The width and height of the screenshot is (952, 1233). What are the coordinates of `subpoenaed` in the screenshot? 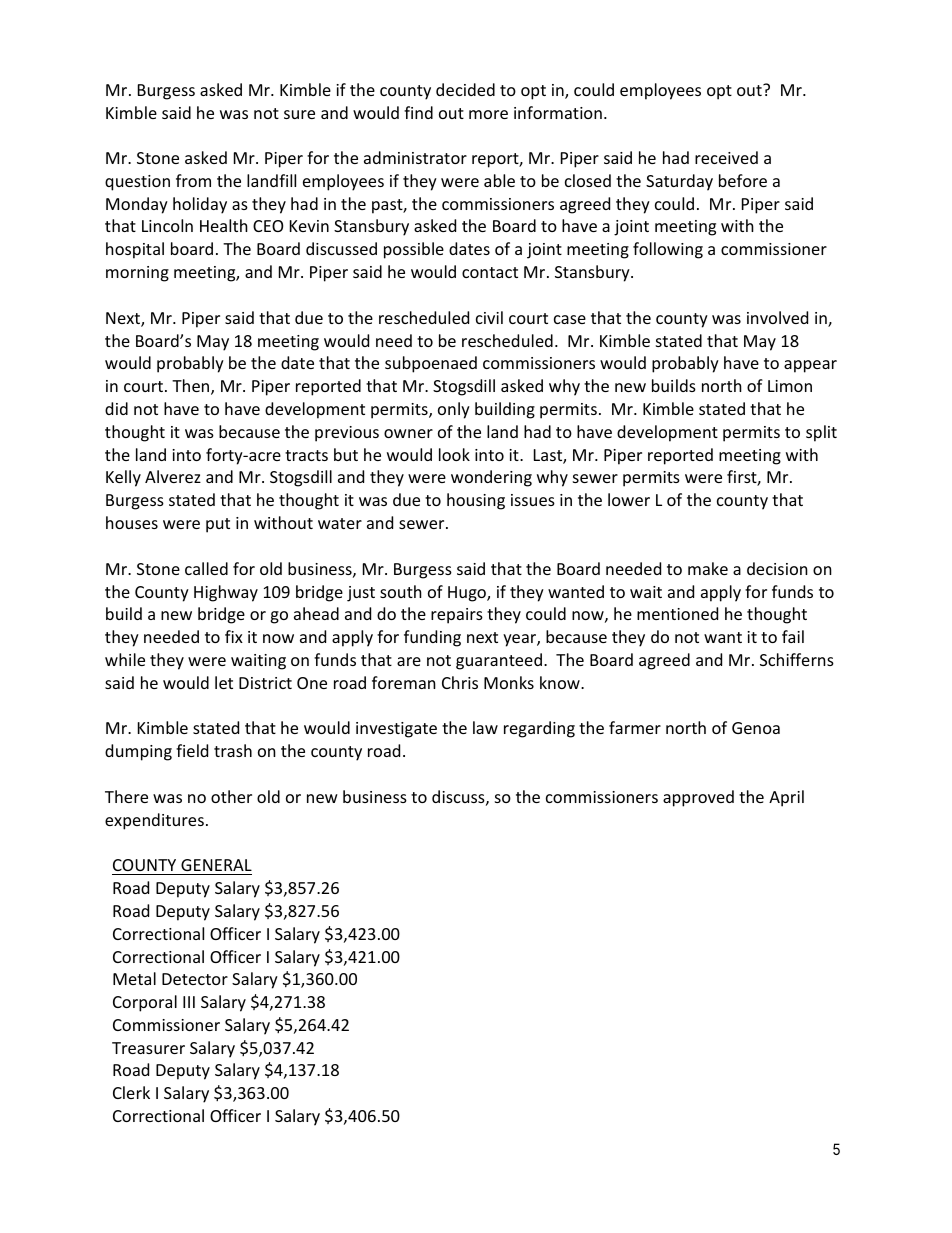 It's located at (431, 364).
